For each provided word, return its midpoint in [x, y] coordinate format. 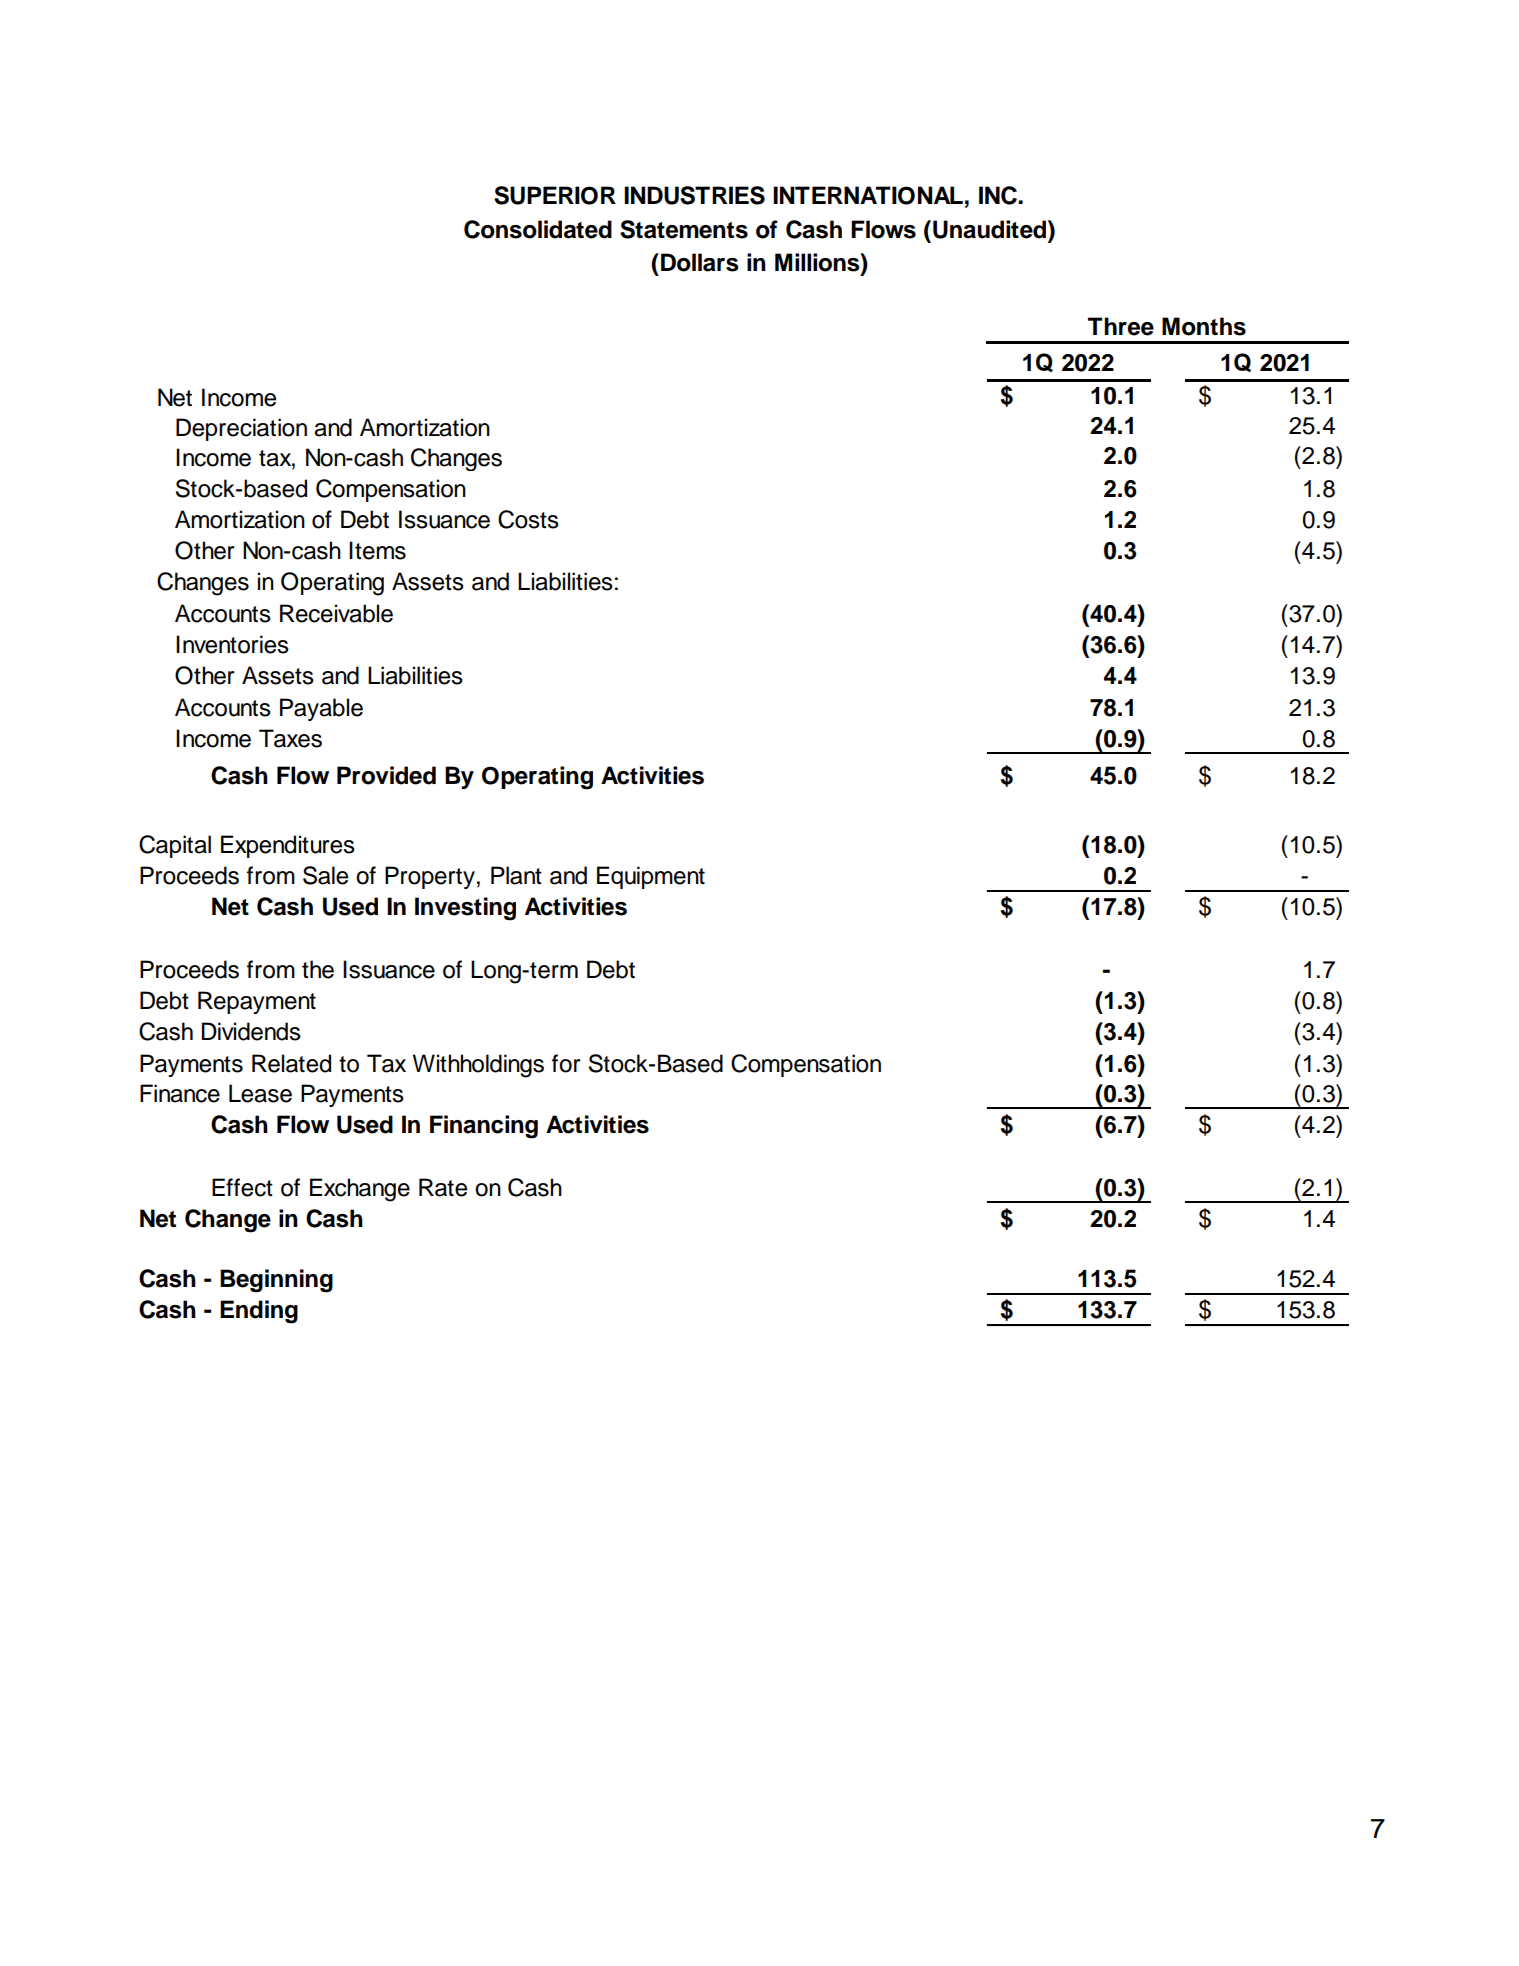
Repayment [257, 1002]
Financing [484, 1127]
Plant [516, 875]
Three [1121, 326]
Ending [259, 1312]
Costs [528, 519]
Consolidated [538, 229]
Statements [684, 229]
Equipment [651, 877]
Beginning [276, 1281]
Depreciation [241, 429]
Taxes [290, 738]
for [566, 1063]
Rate [443, 1187]
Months [1204, 326]
